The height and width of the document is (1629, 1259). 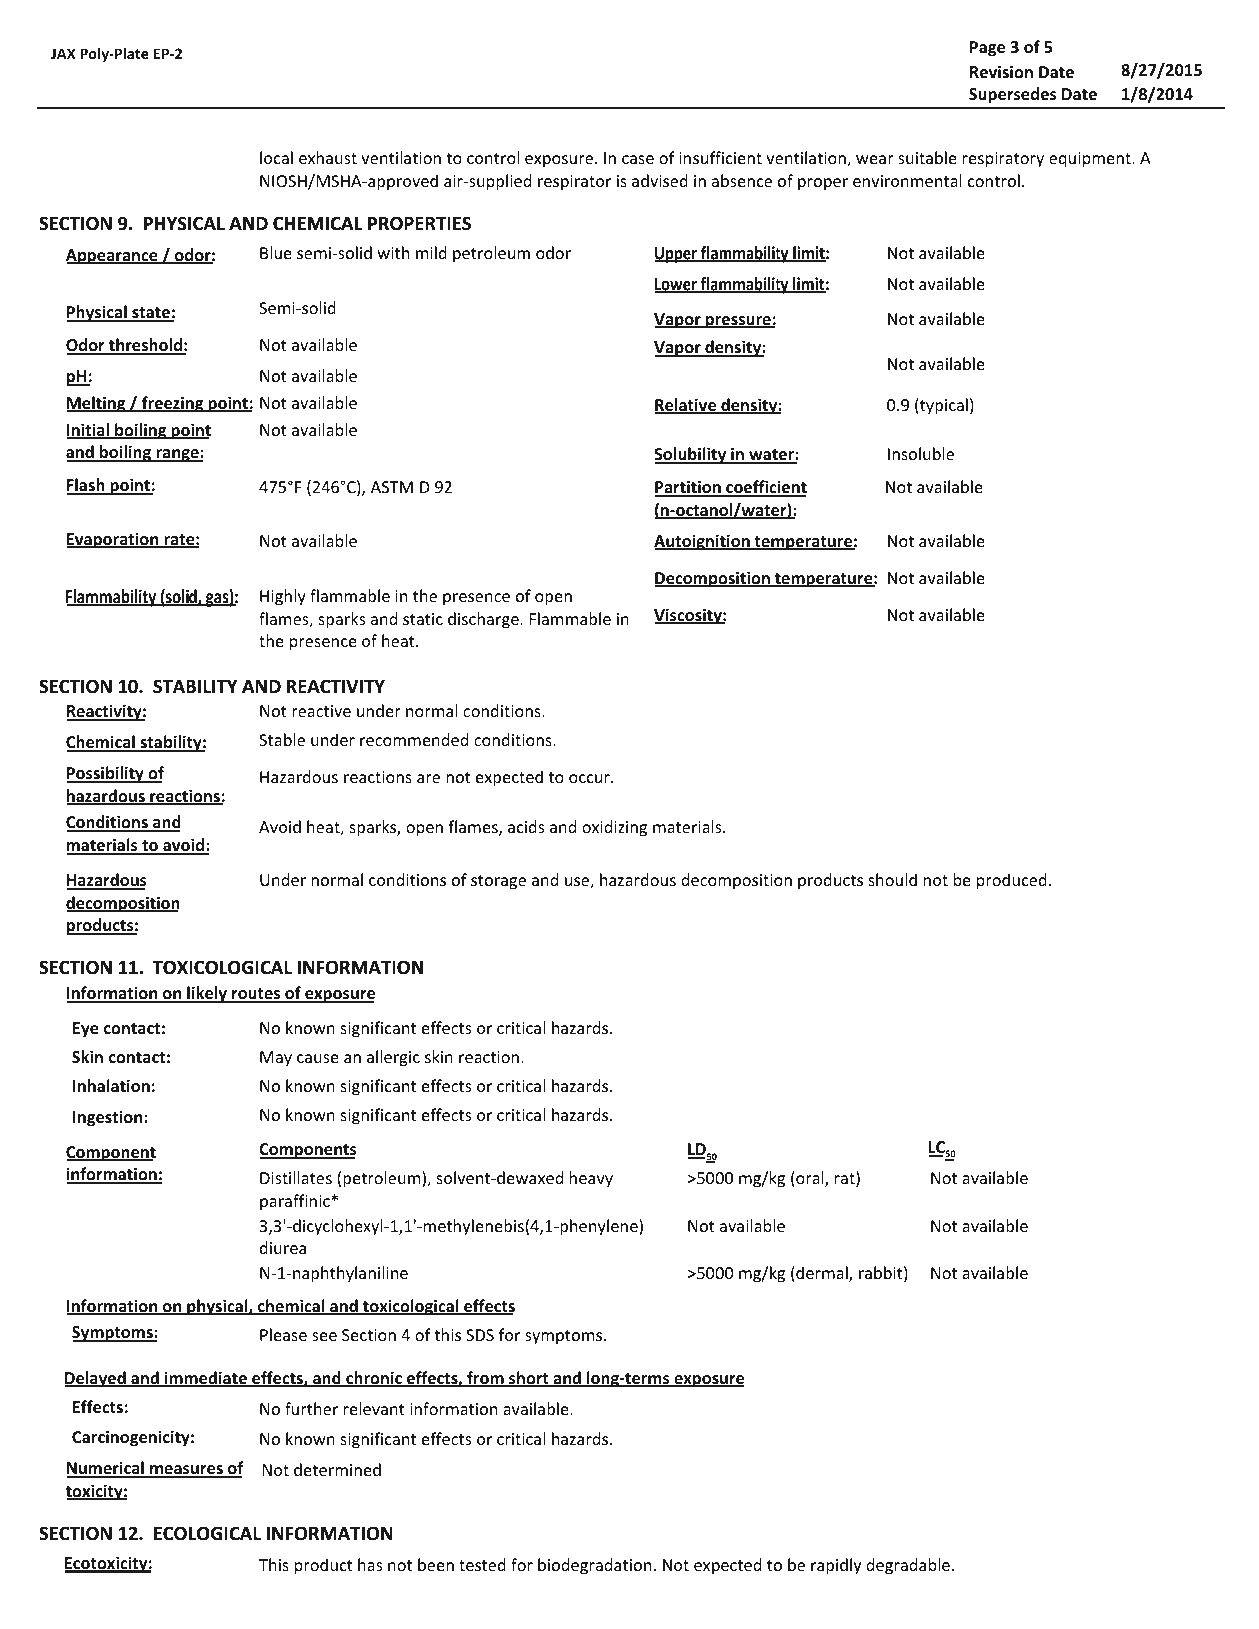 I want to click on local, so click(x=276, y=157).
